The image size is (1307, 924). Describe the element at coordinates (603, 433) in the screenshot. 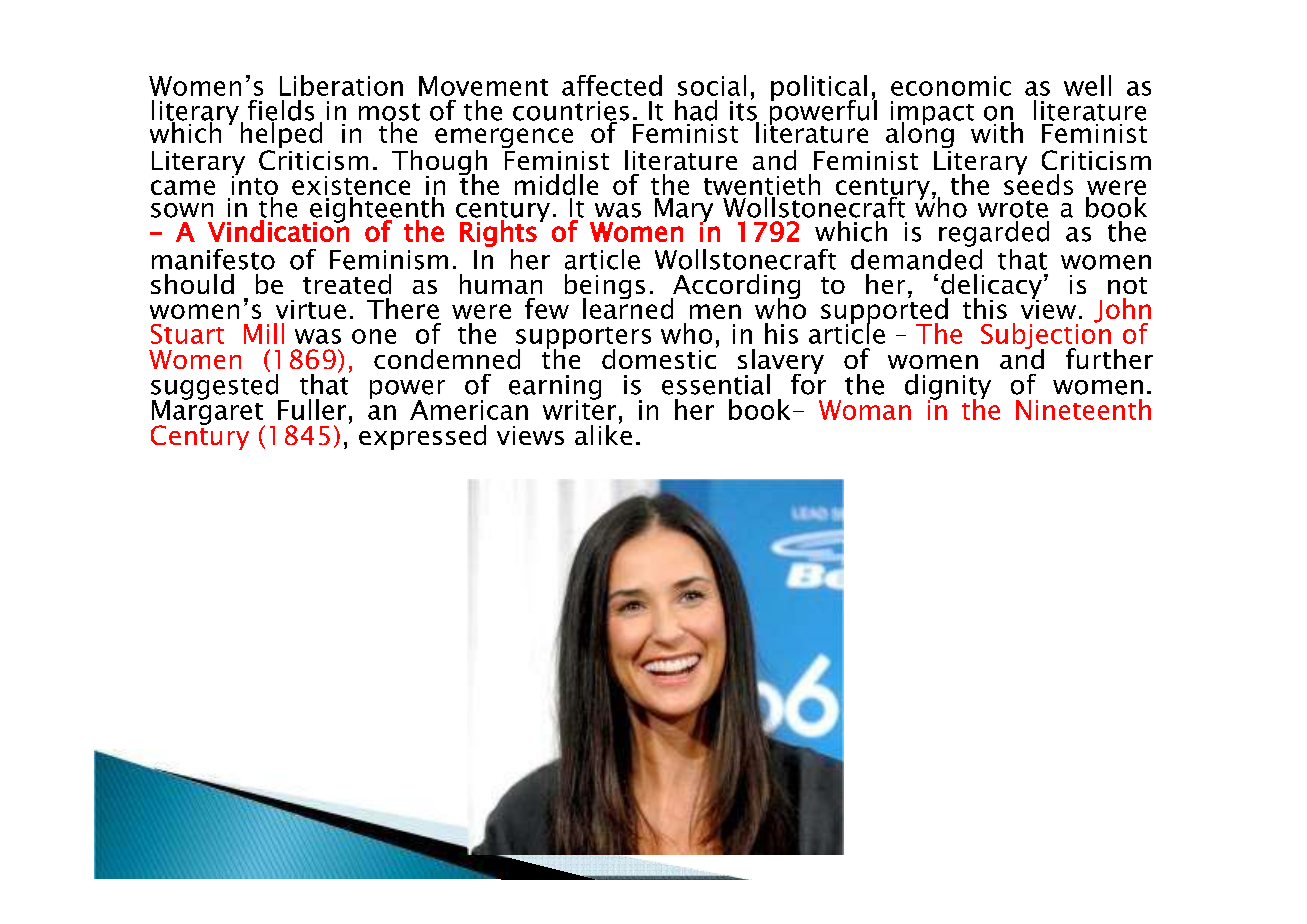

I see `alike` at that location.
